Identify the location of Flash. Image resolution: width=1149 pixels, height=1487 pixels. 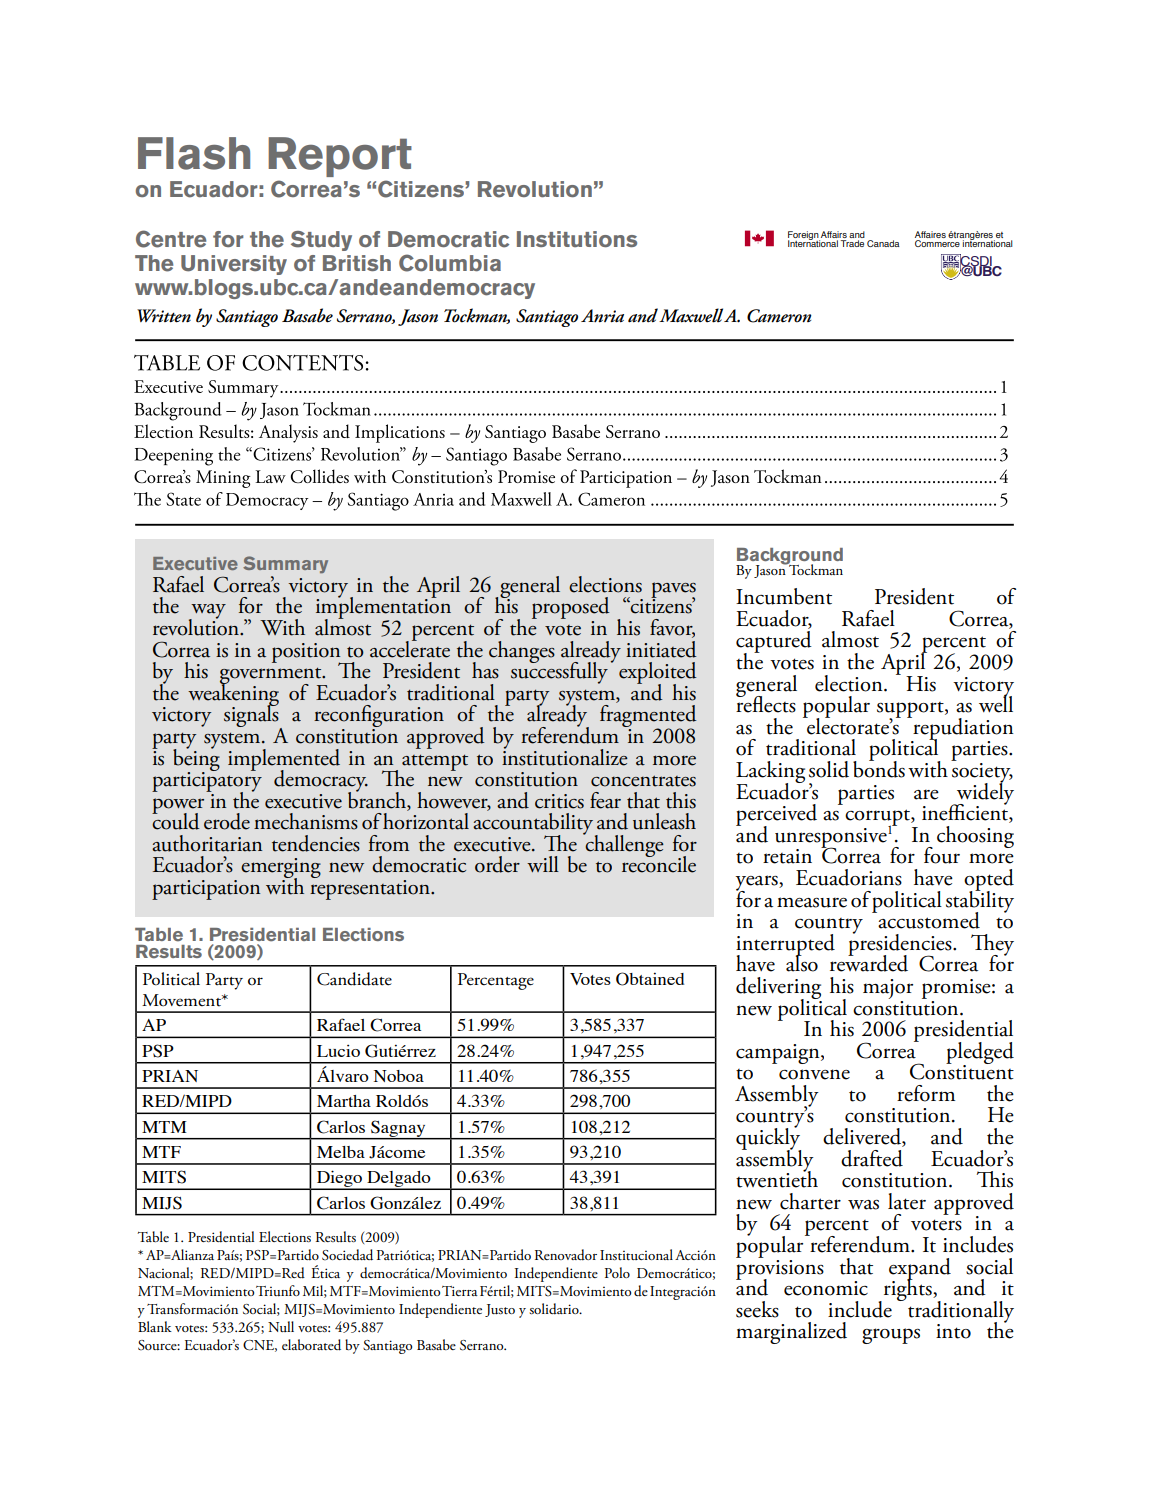
(194, 153).
